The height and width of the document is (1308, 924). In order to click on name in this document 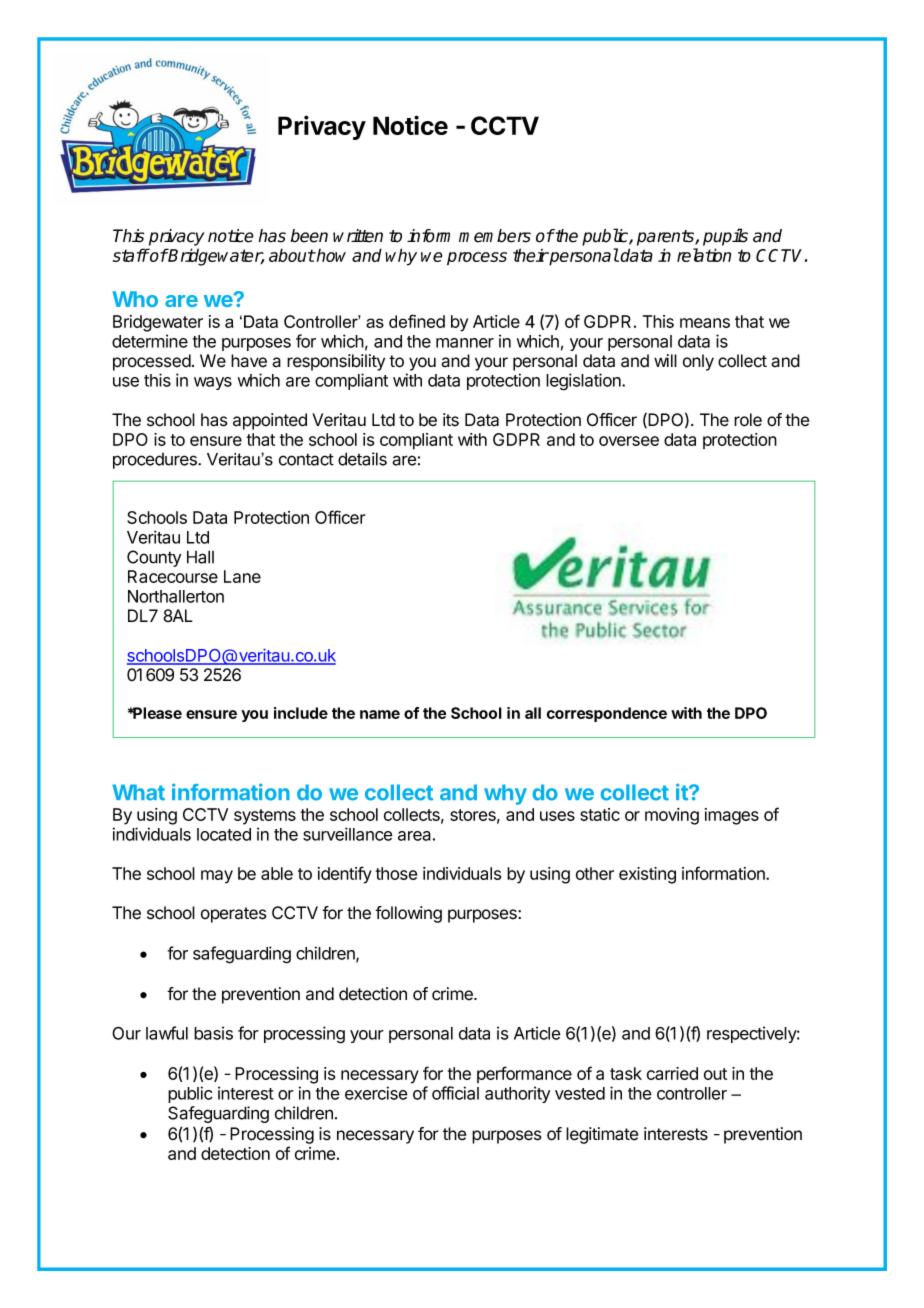, I will do `click(380, 714)`.
